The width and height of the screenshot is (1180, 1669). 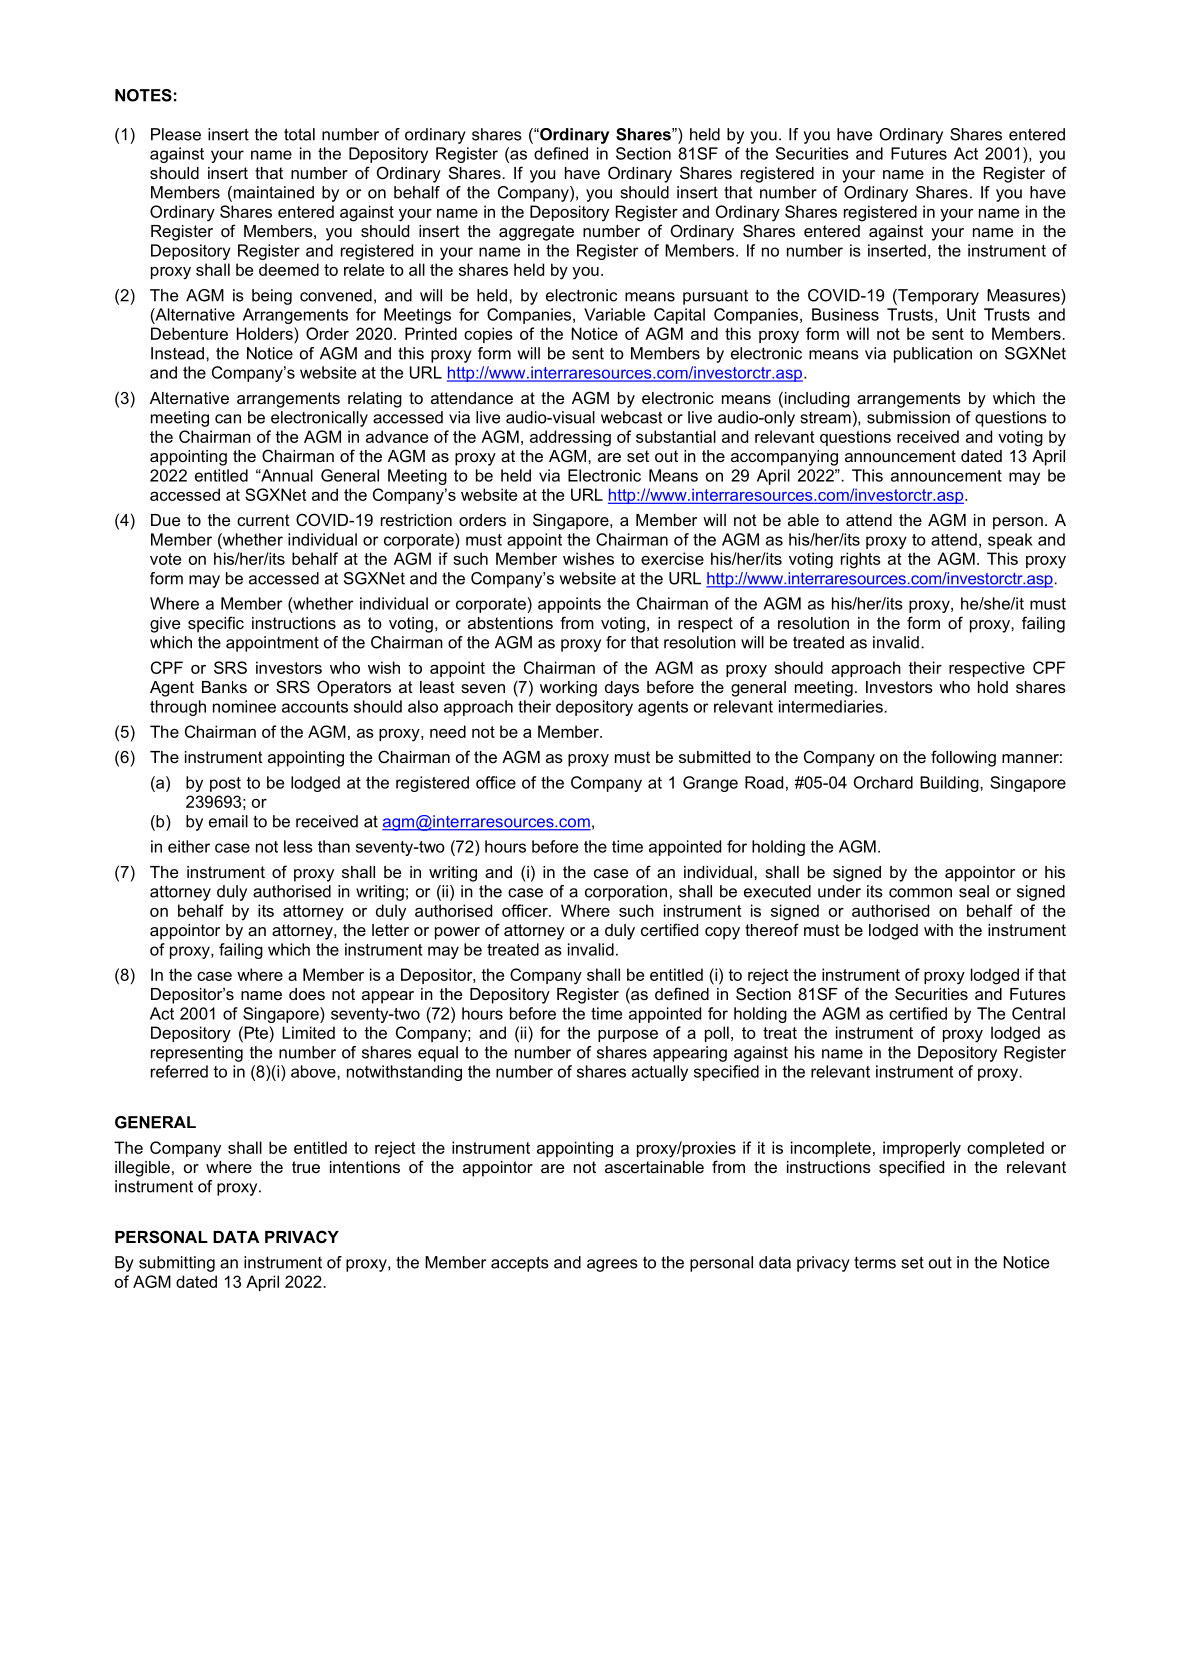 I want to click on Temporary, so click(x=937, y=297).
